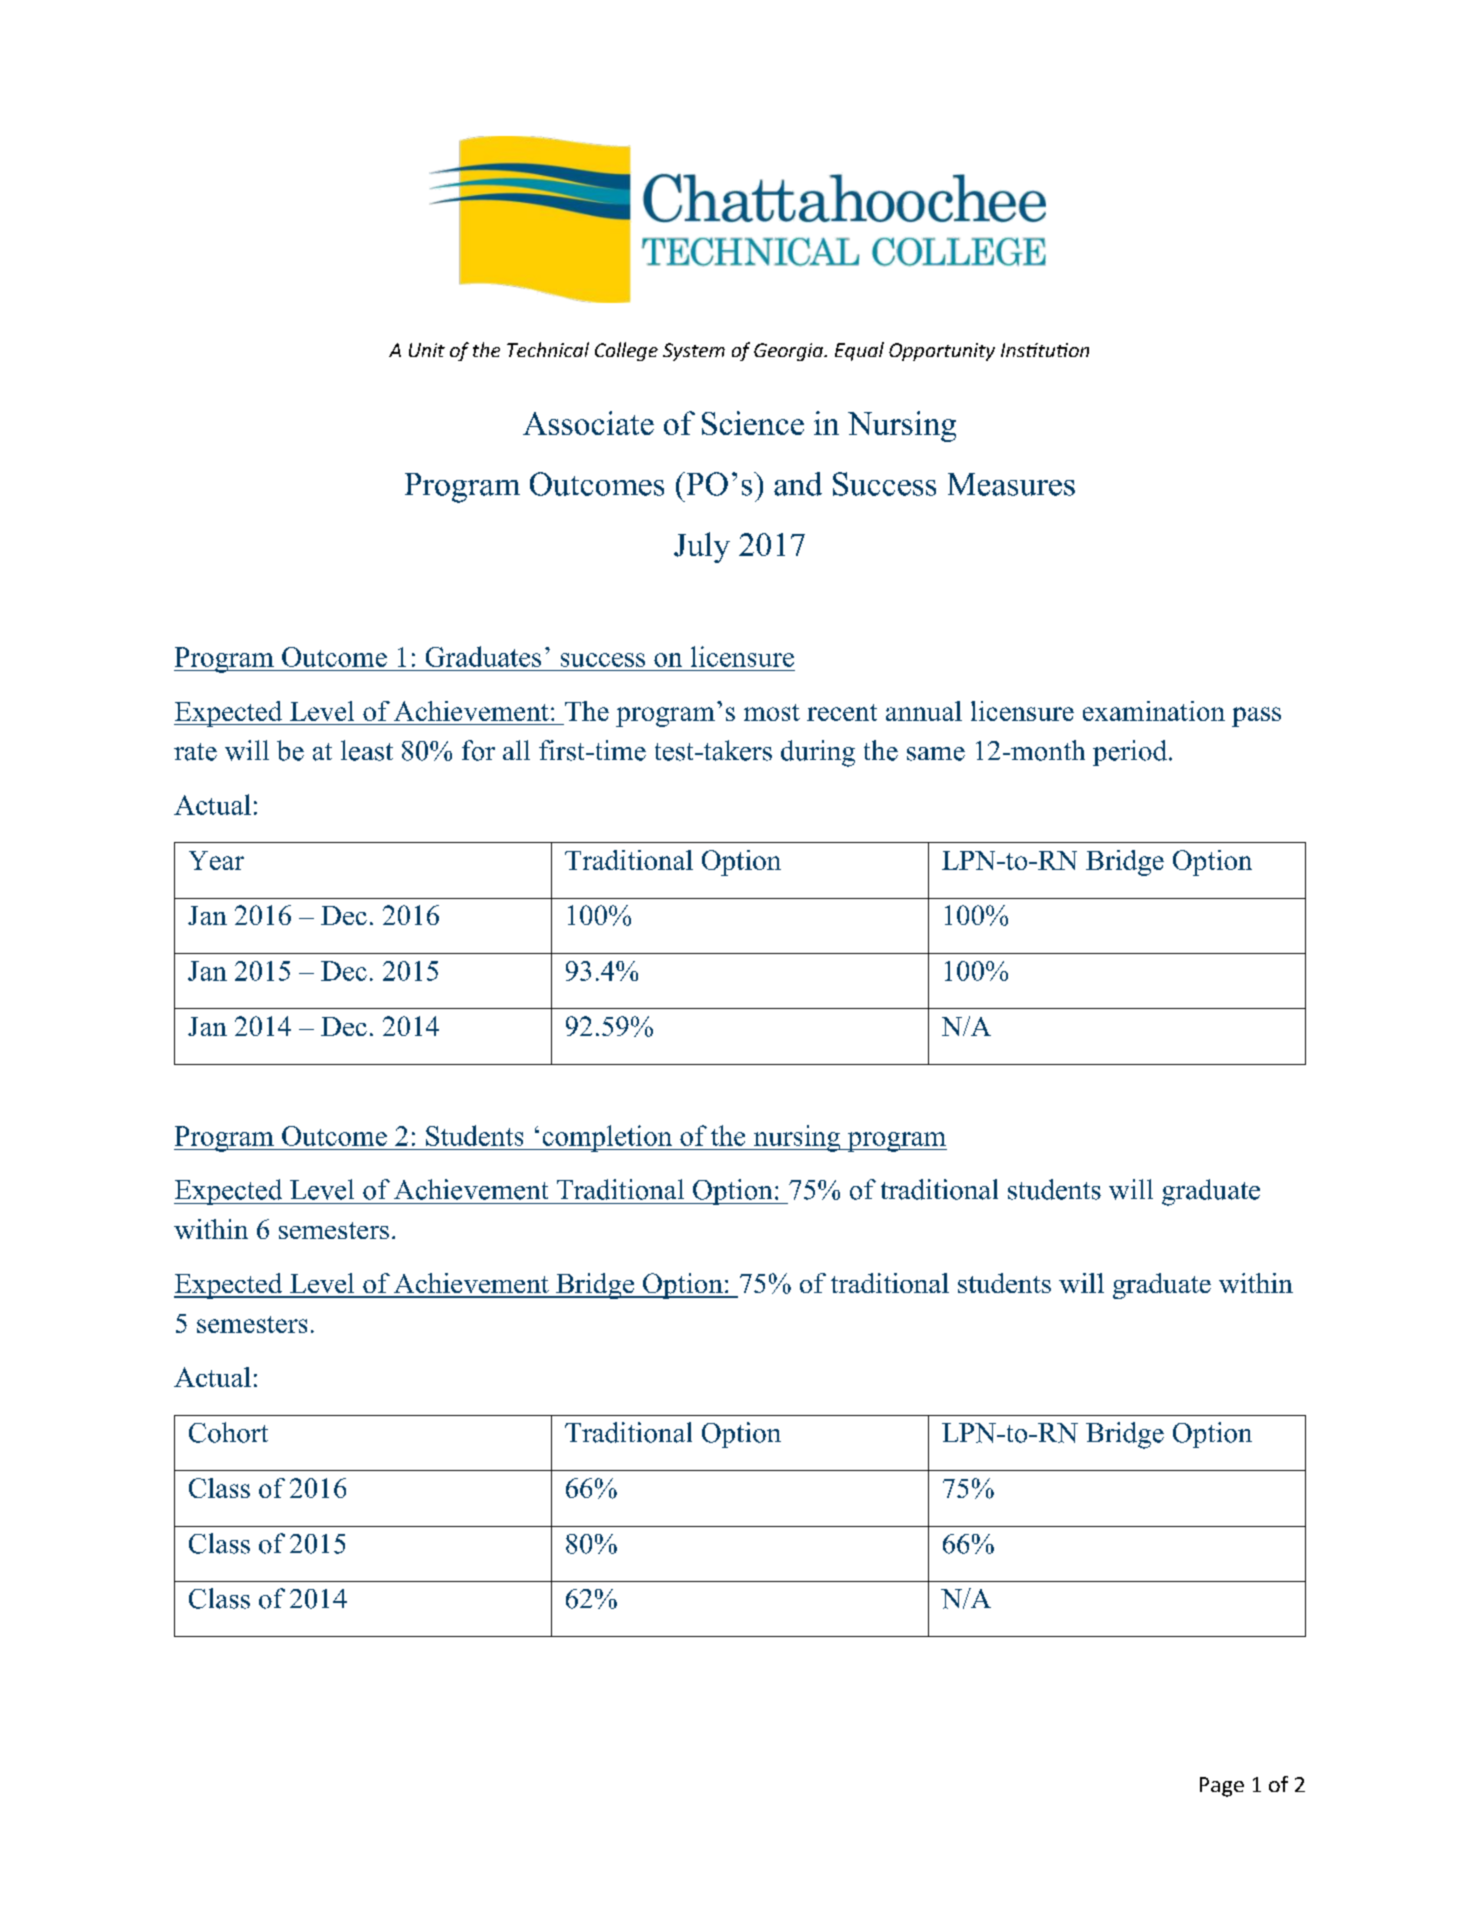 The height and width of the screenshot is (1915, 1480). What do you see at coordinates (607, 1138) in the screenshot?
I see `completion` at bounding box center [607, 1138].
